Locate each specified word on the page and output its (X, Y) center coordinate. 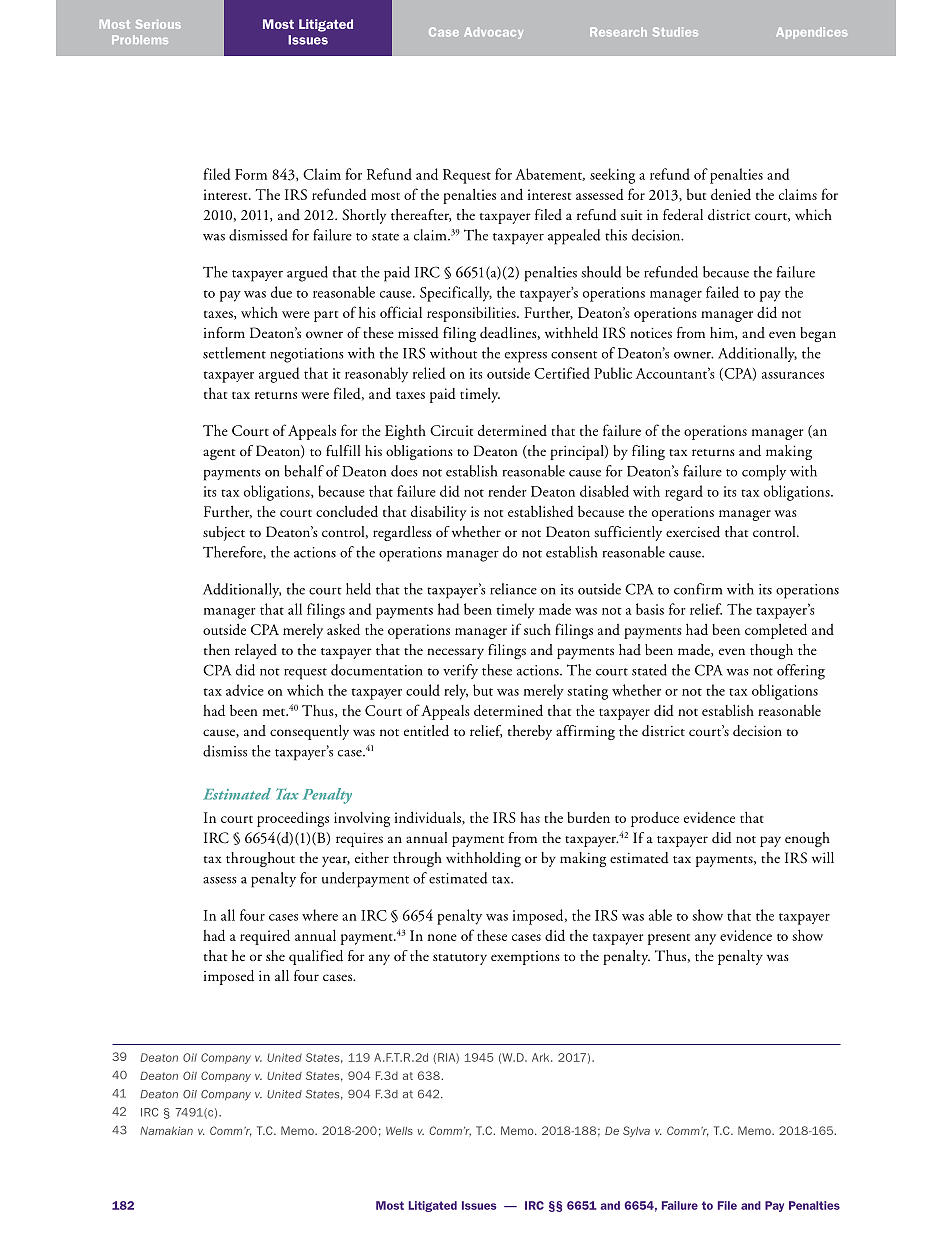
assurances (793, 375)
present (669, 939)
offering (801, 672)
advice (245, 690)
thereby (530, 732)
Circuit (451, 430)
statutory (460, 959)
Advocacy (493, 33)
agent (219, 454)
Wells (399, 1131)
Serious (158, 24)
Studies (675, 32)
